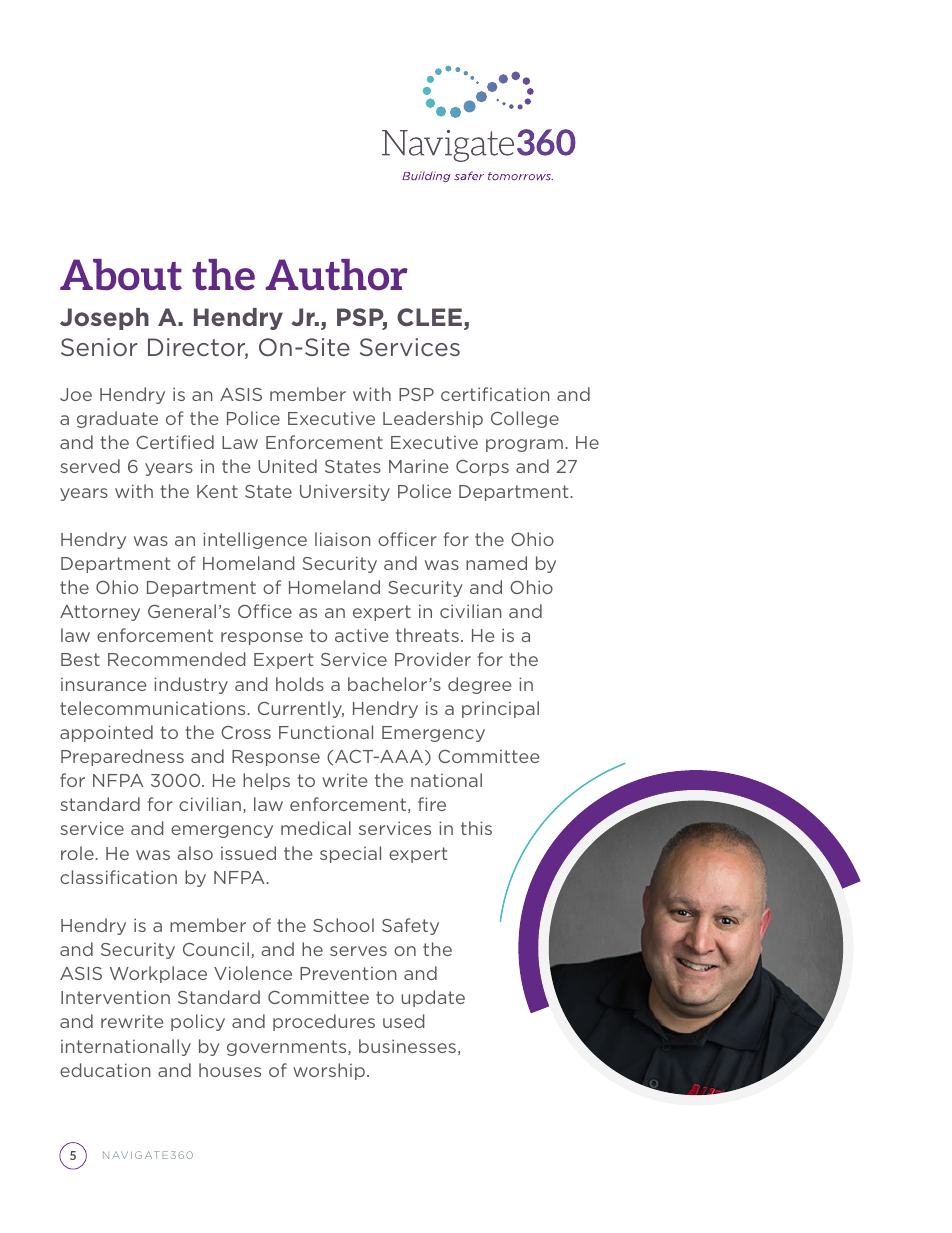 The image size is (952, 1233). I want to click on Author, so click(337, 275).
